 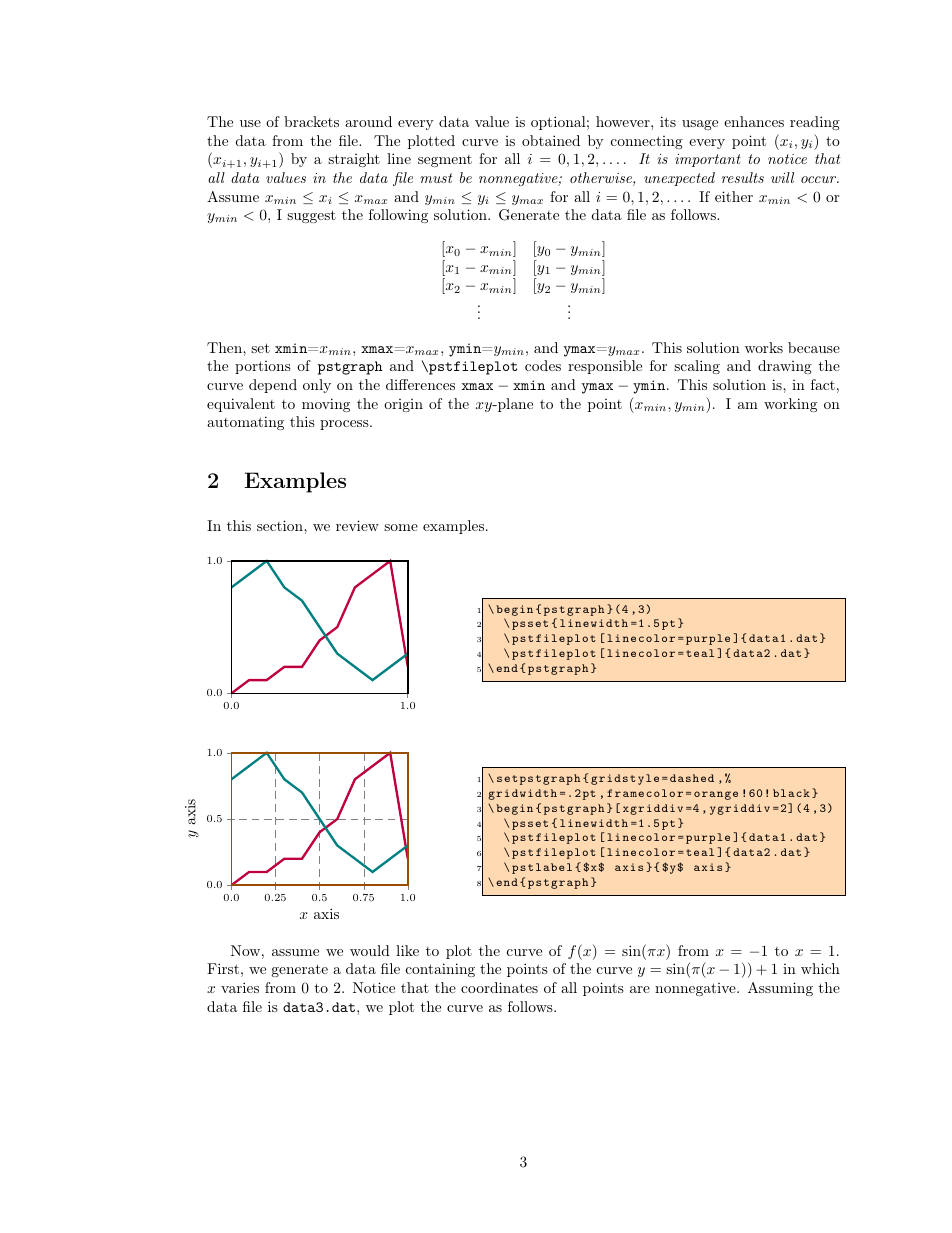 What do you see at coordinates (354, 160) in the image?
I see `straight` at bounding box center [354, 160].
